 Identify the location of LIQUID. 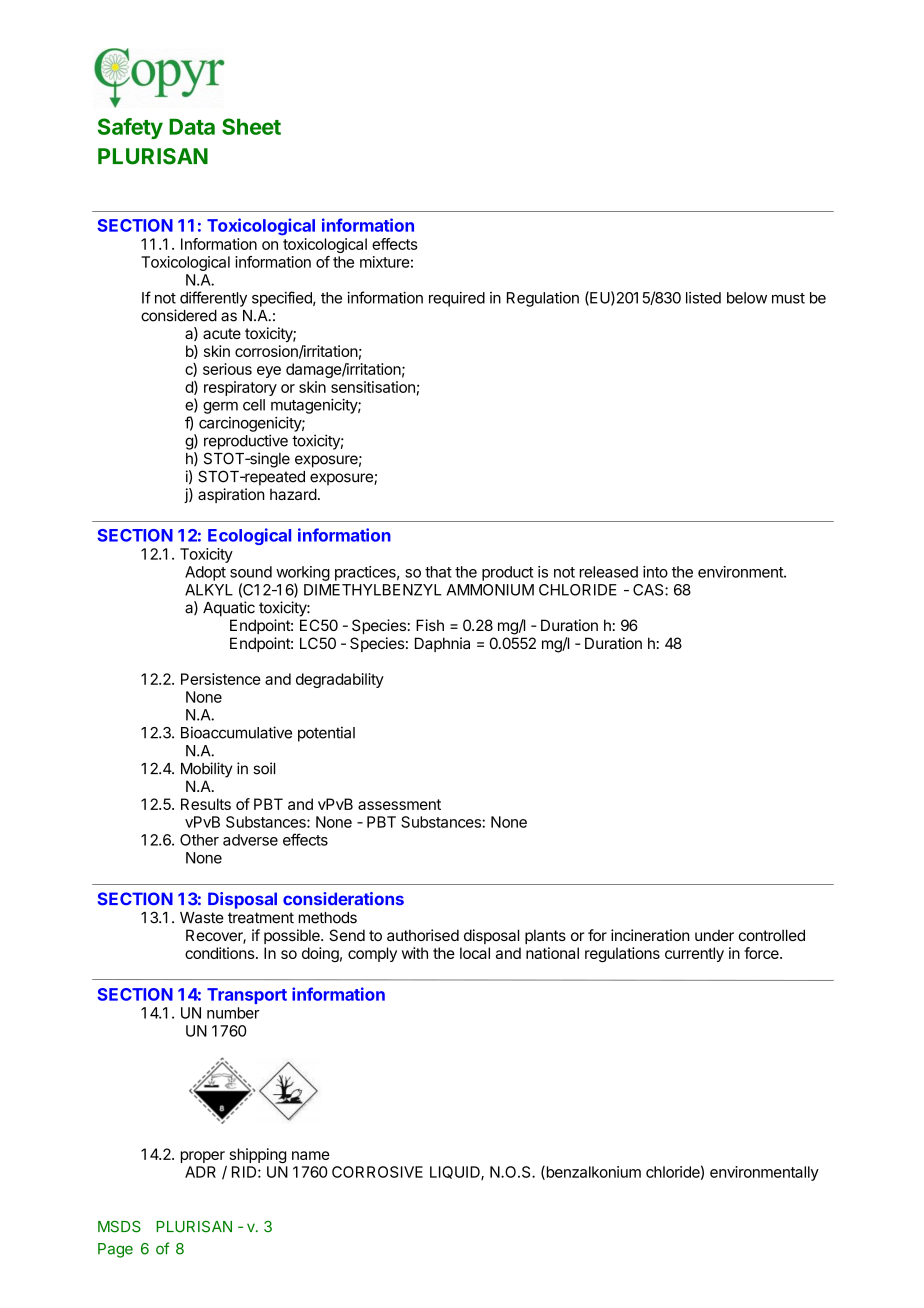
(456, 1173).
